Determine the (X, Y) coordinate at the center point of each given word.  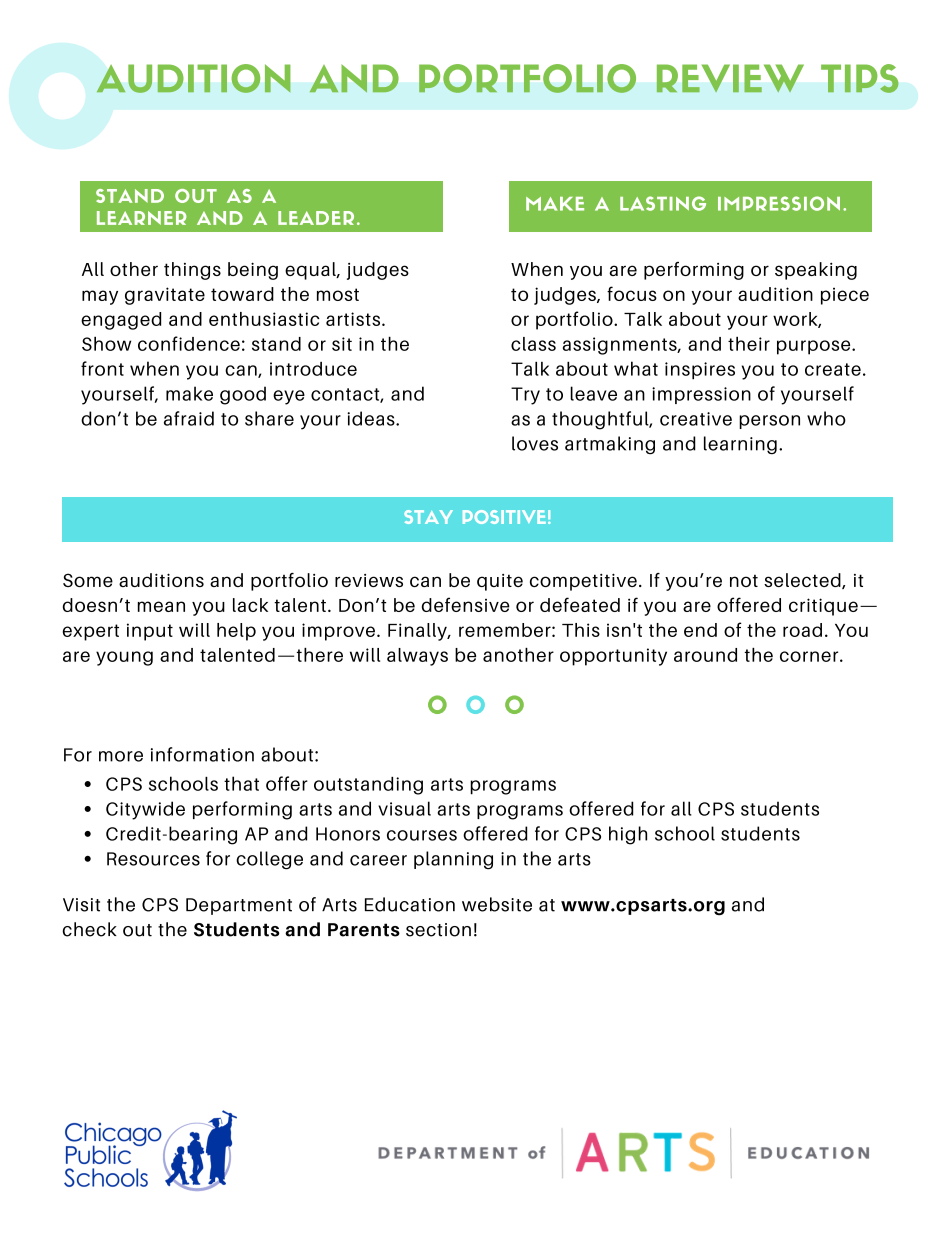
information (202, 754)
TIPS (860, 78)
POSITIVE (504, 517)
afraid (189, 418)
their (749, 344)
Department (239, 906)
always (417, 657)
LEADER (316, 218)
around (705, 655)
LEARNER (142, 218)
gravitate (165, 296)
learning (740, 445)
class (533, 344)
